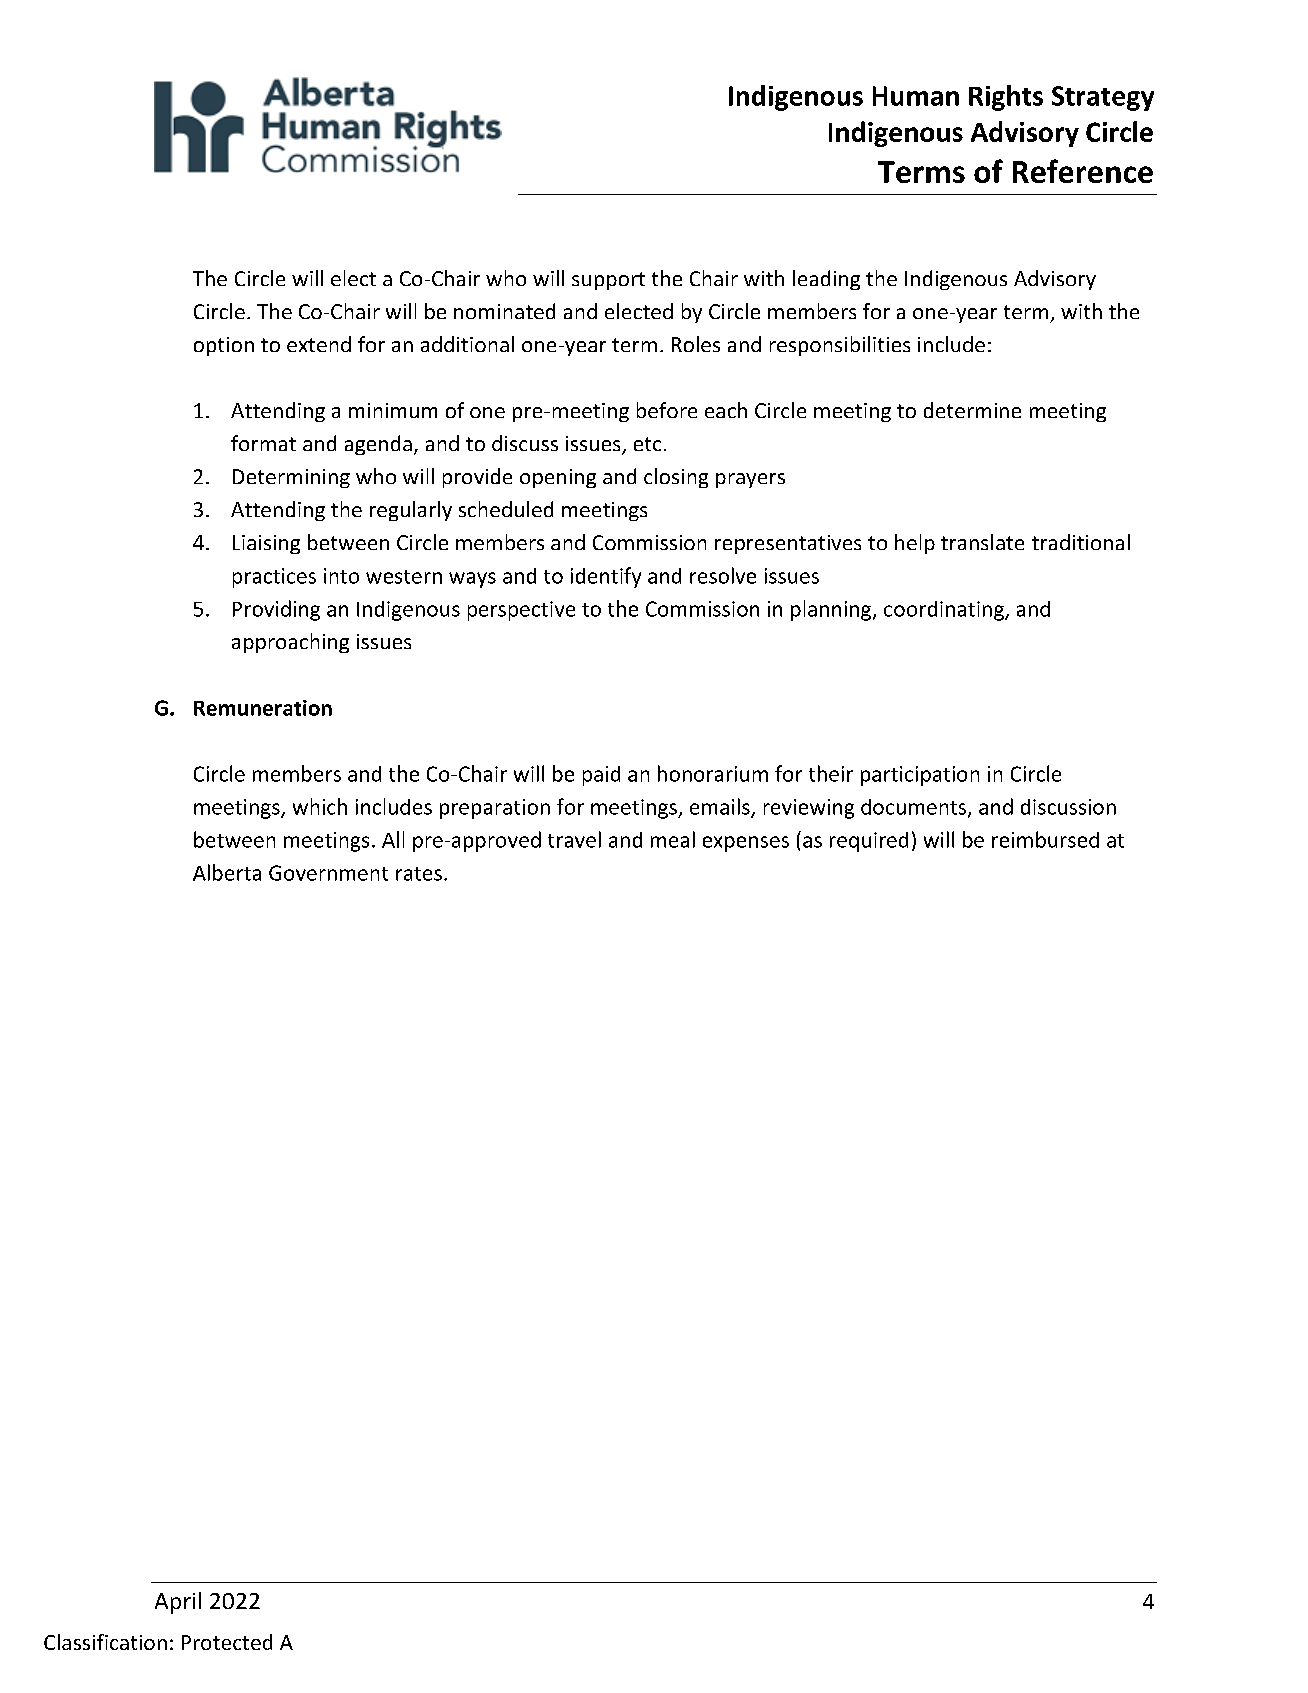 The height and width of the document is (1693, 1308). I want to click on April, so click(178, 1603).
